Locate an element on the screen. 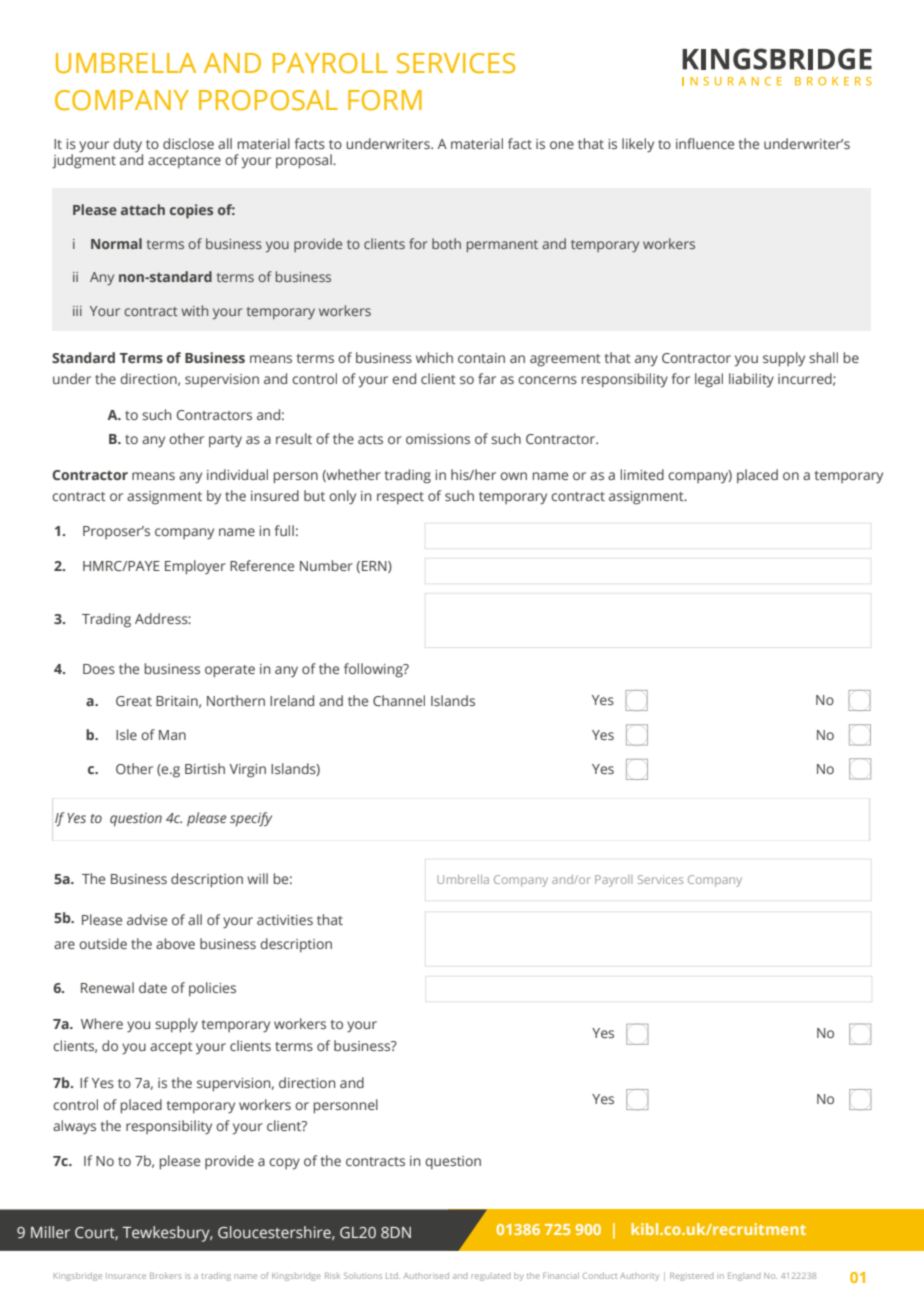 Image resolution: width=924 pixels, height=1308 pixels. Insurance is located at coordinates (126, 1276).
